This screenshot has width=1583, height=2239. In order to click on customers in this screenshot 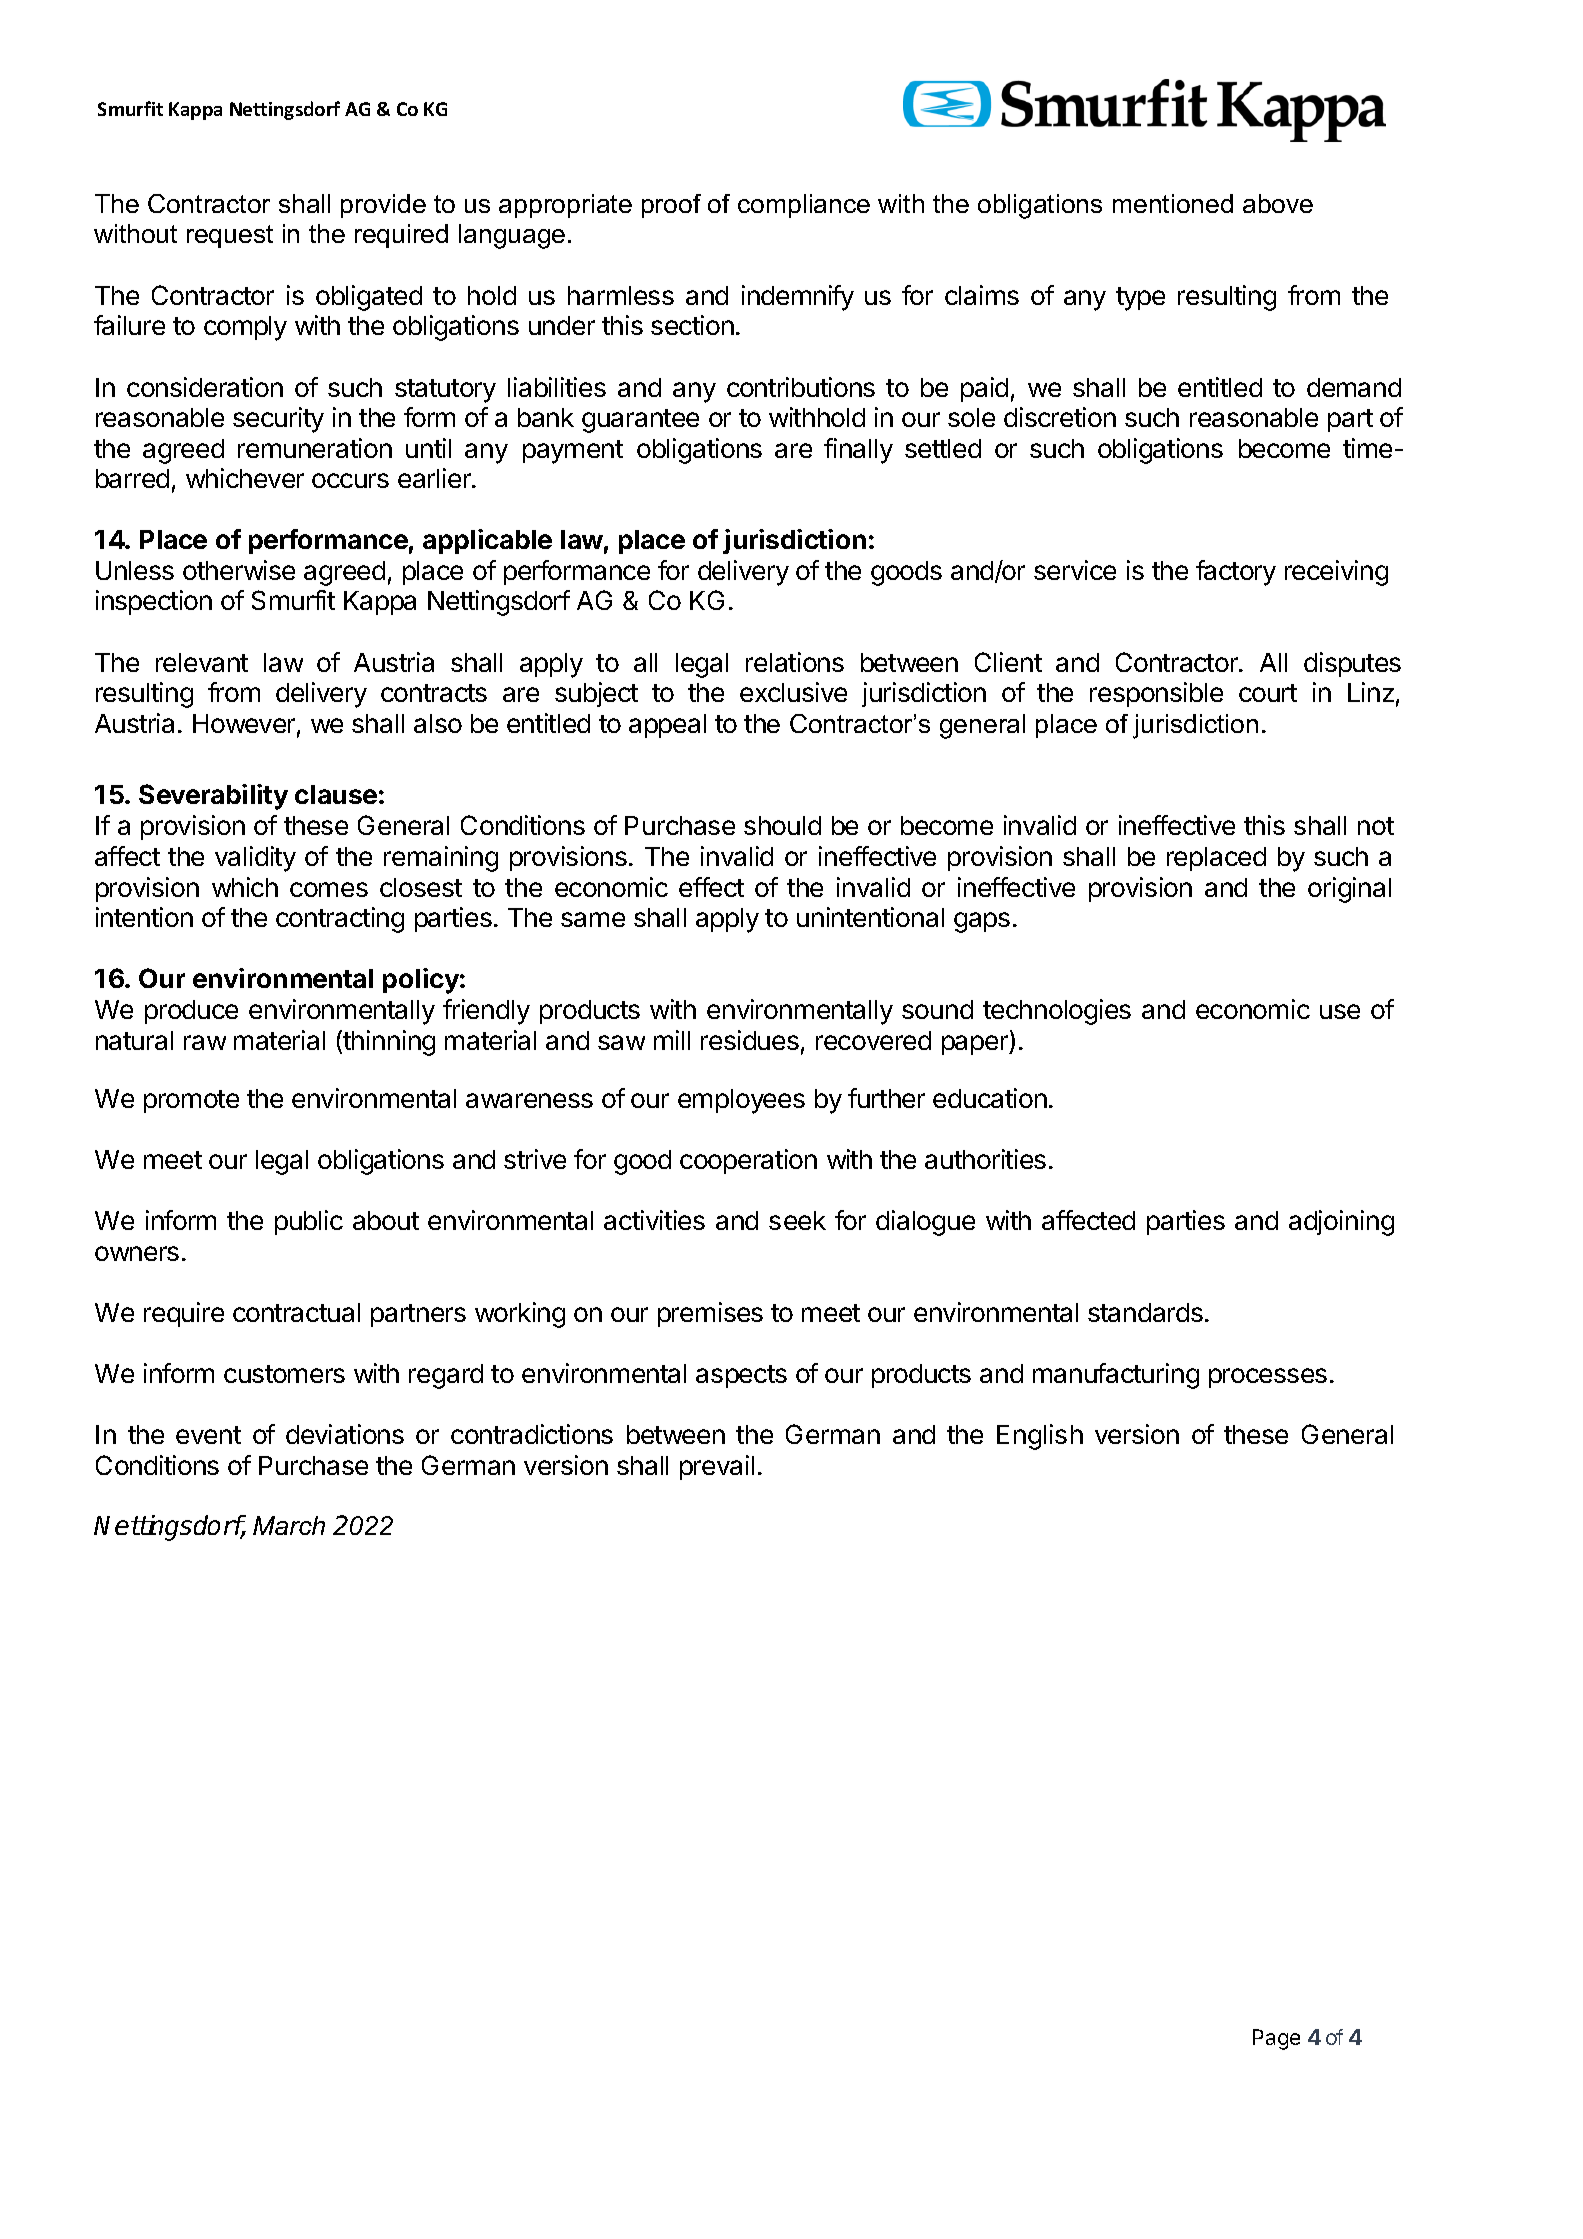, I will do `click(284, 1374)`.
